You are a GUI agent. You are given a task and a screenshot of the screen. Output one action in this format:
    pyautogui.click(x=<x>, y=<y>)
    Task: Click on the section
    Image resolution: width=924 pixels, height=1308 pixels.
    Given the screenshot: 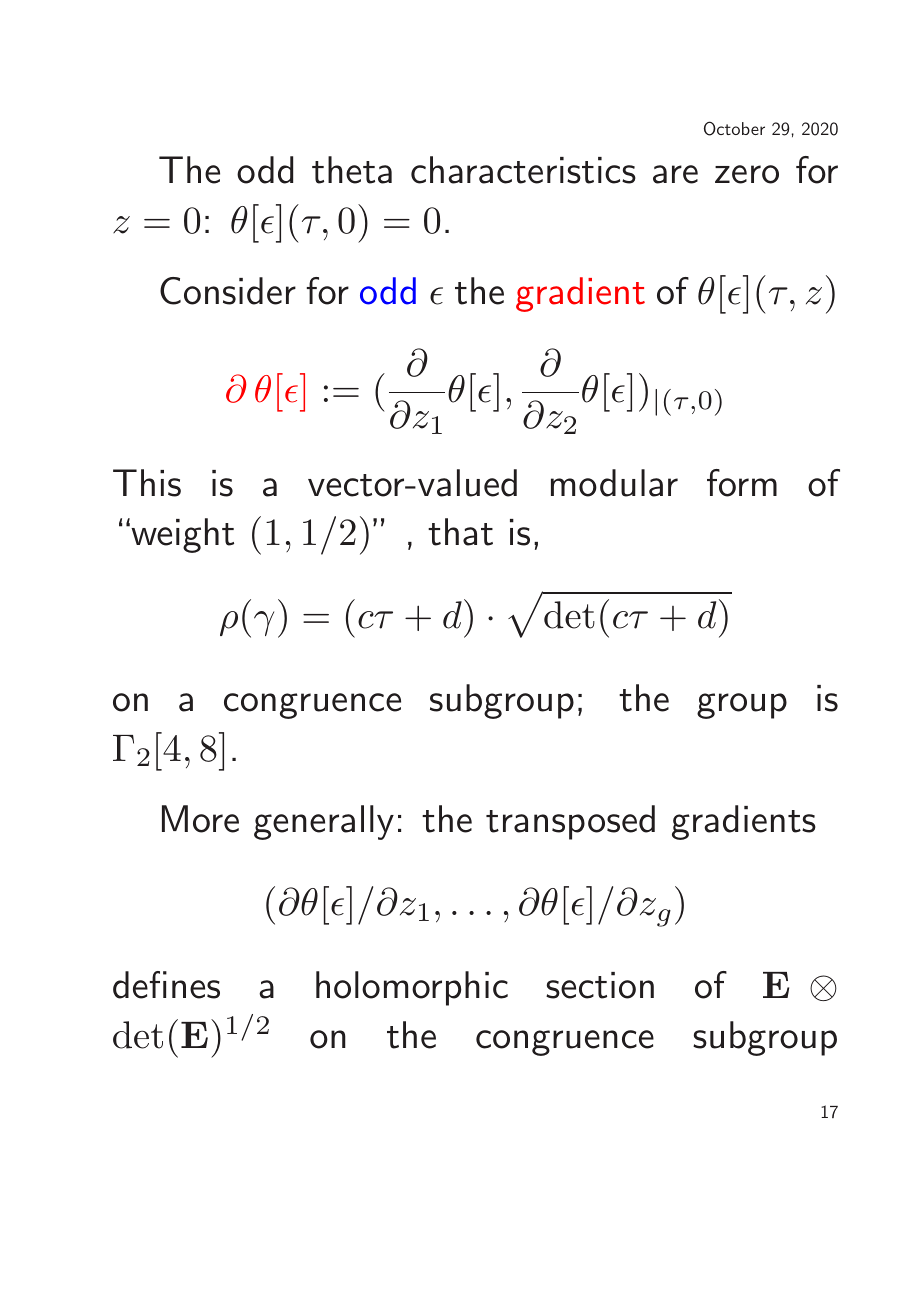 What is the action you would take?
    pyautogui.click(x=600, y=985)
